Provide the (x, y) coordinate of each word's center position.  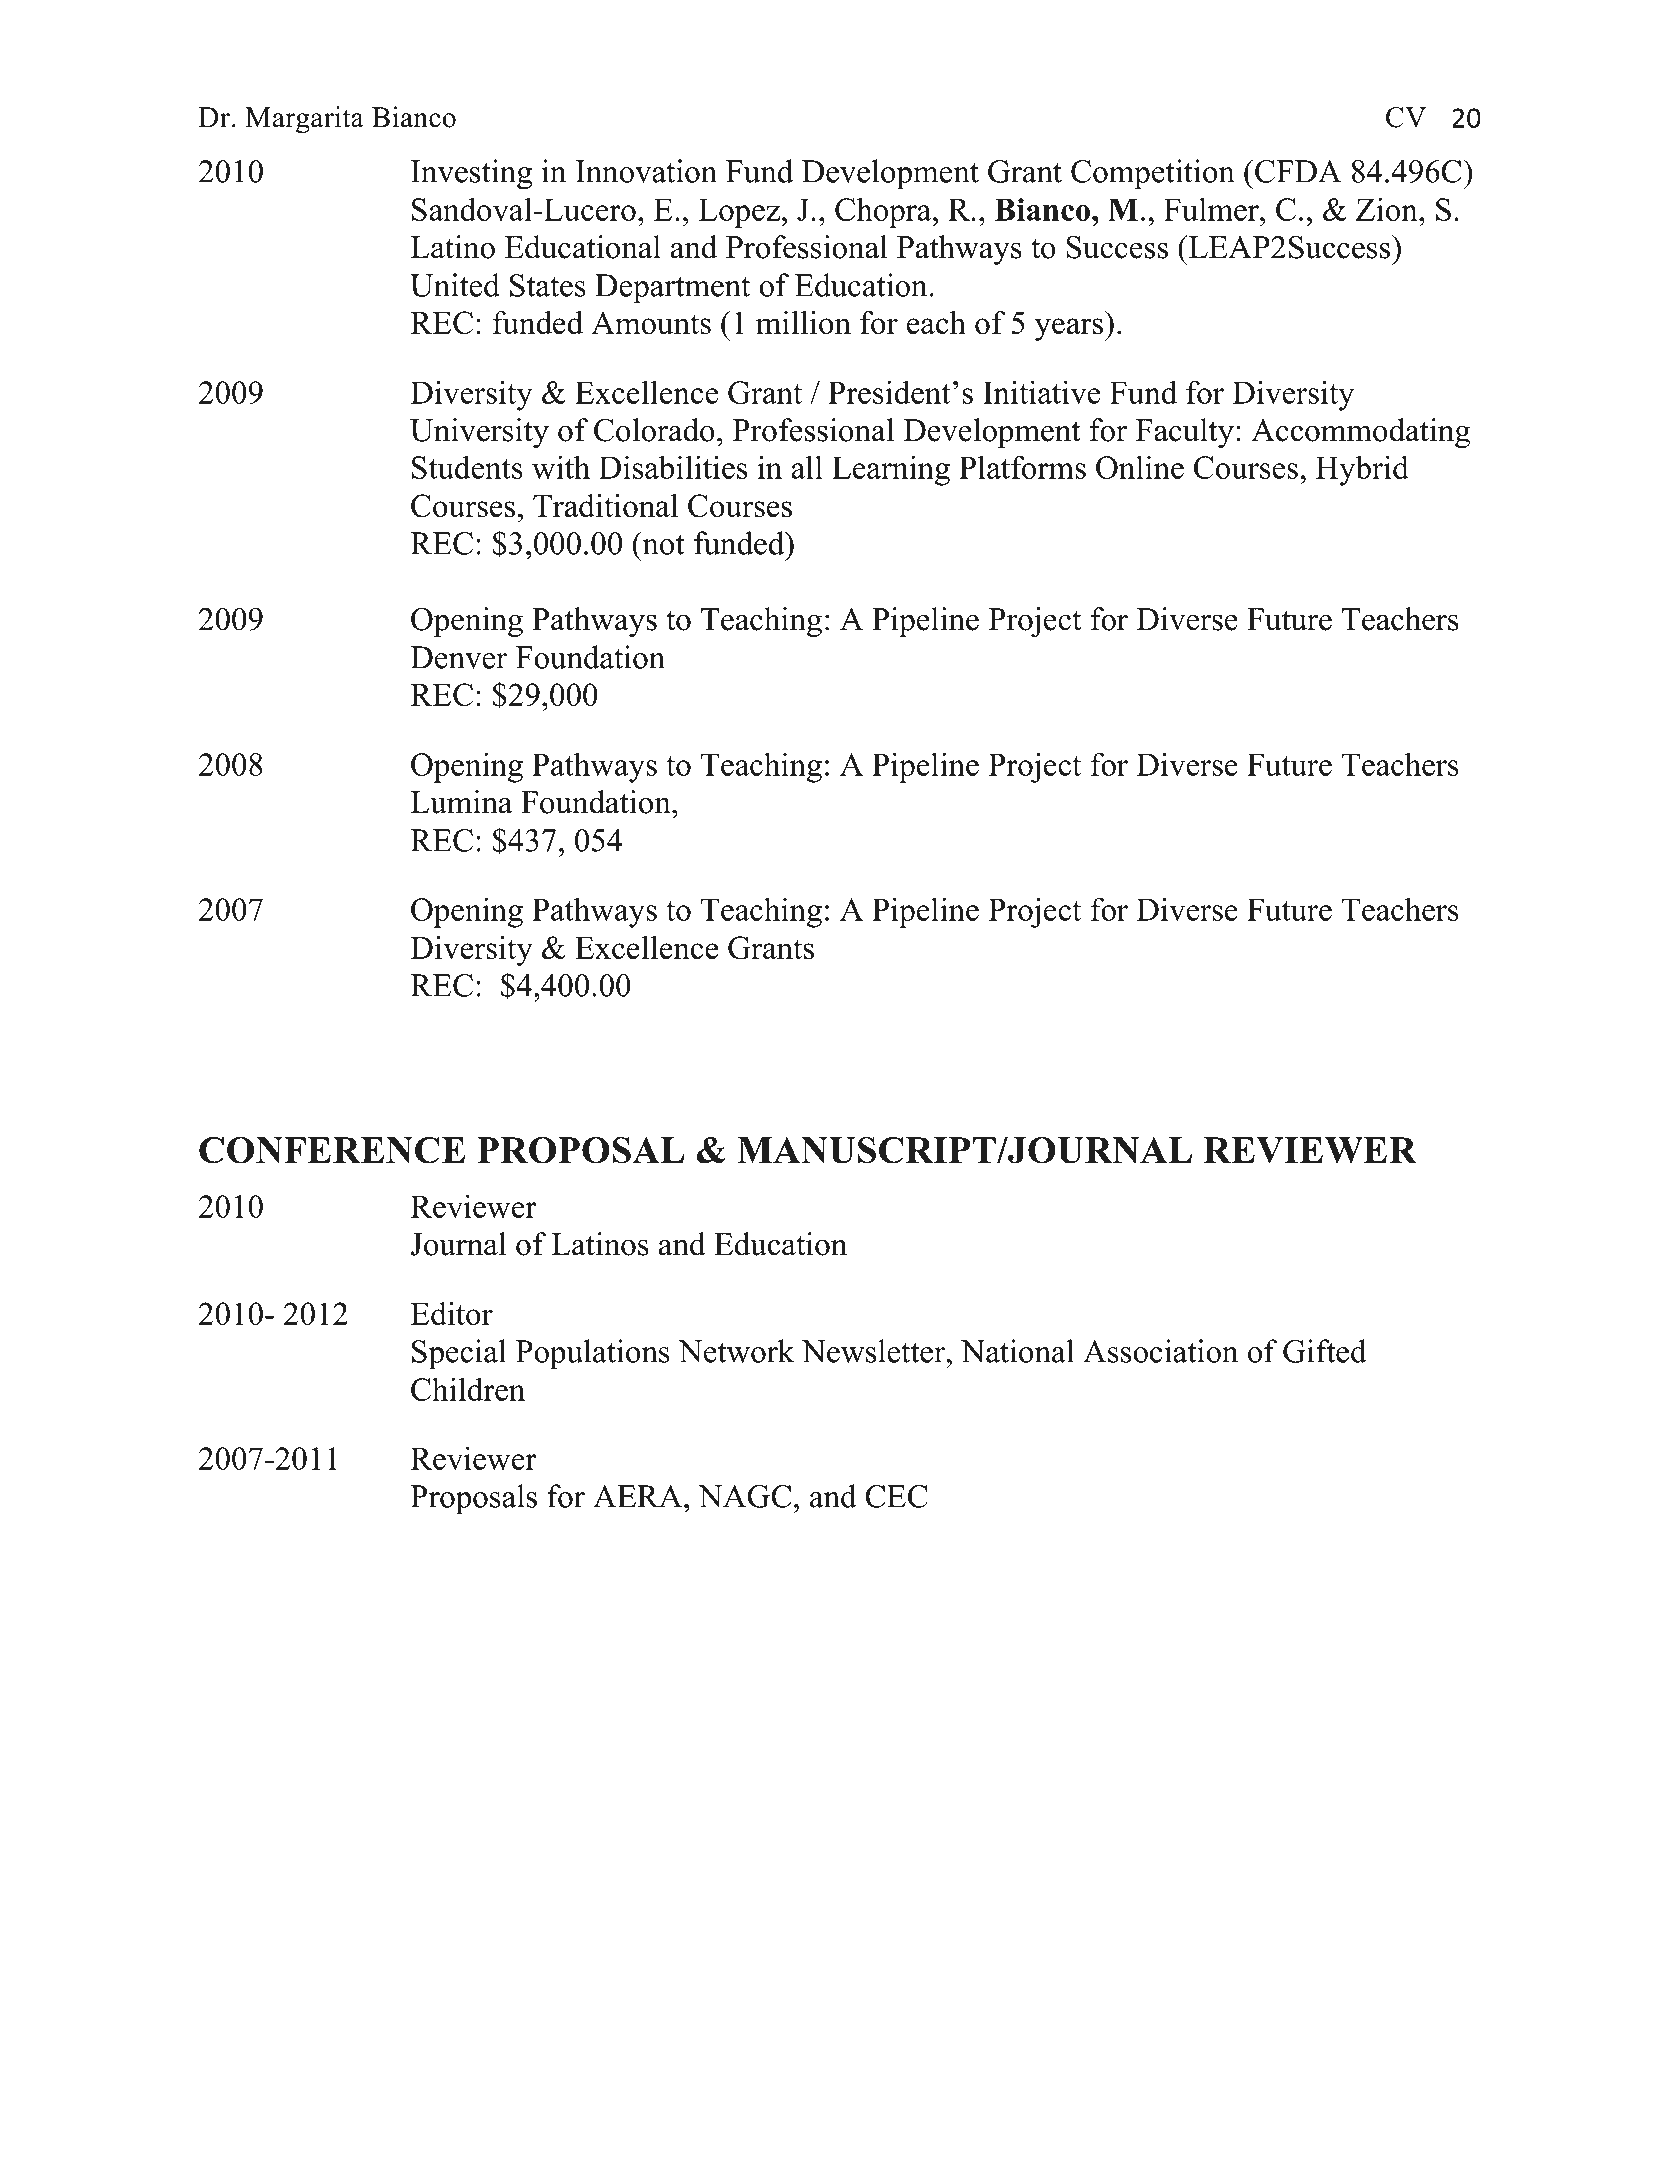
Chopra (884, 212)
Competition (1153, 174)
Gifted (1325, 1351)
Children (468, 1389)
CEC (896, 1496)
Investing (471, 174)
